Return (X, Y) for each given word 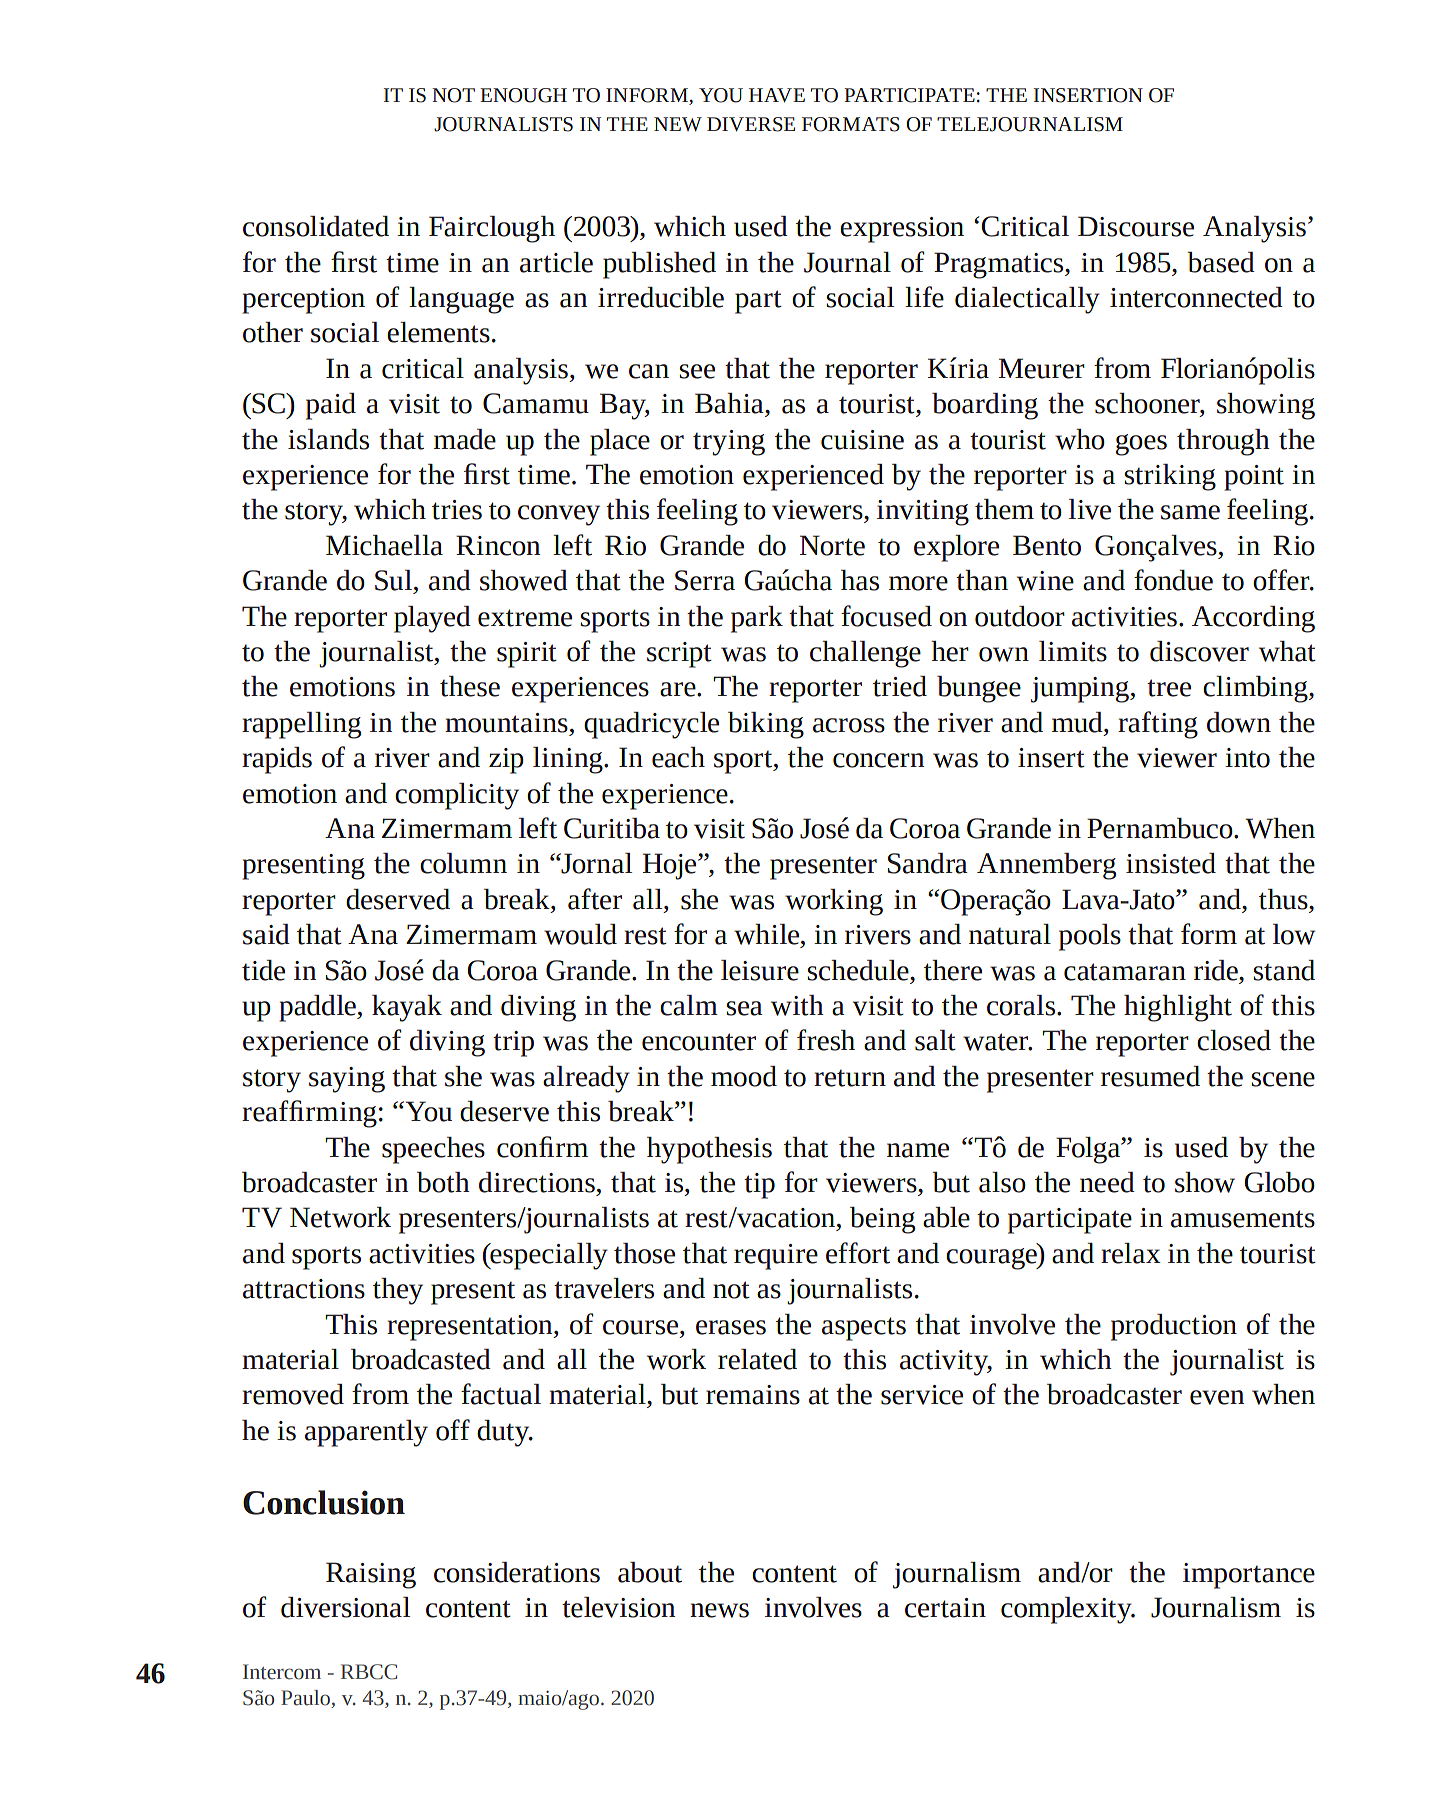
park (757, 619)
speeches (433, 1150)
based (1221, 262)
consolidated (316, 226)
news (719, 1610)
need (1107, 1182)
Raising (371, 1575)
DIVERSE (751, 124)
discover (1199, 651)
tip (759, 1186)
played (432, 619)
